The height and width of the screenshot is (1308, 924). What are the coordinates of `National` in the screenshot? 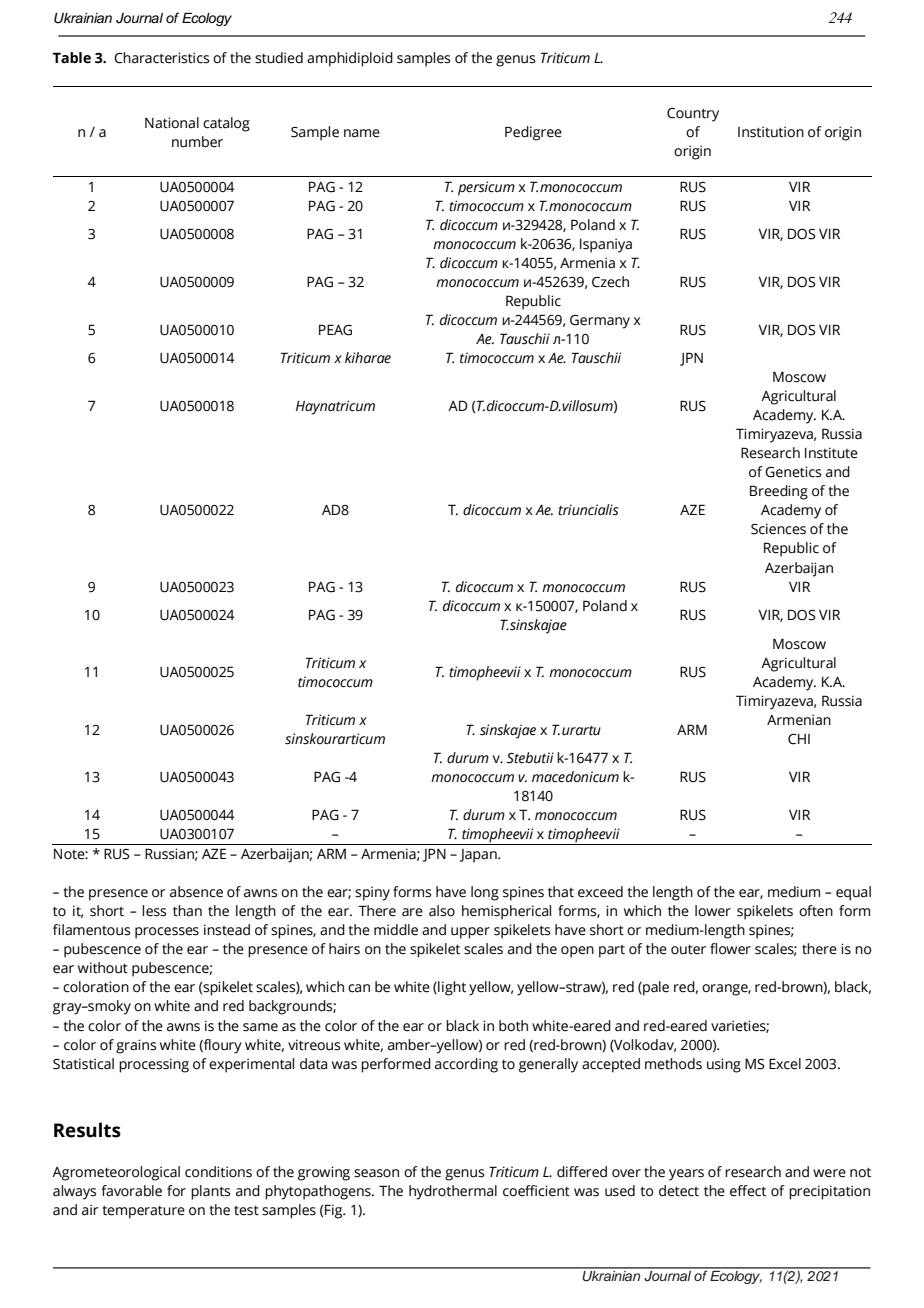 It's located at (172, 123).
